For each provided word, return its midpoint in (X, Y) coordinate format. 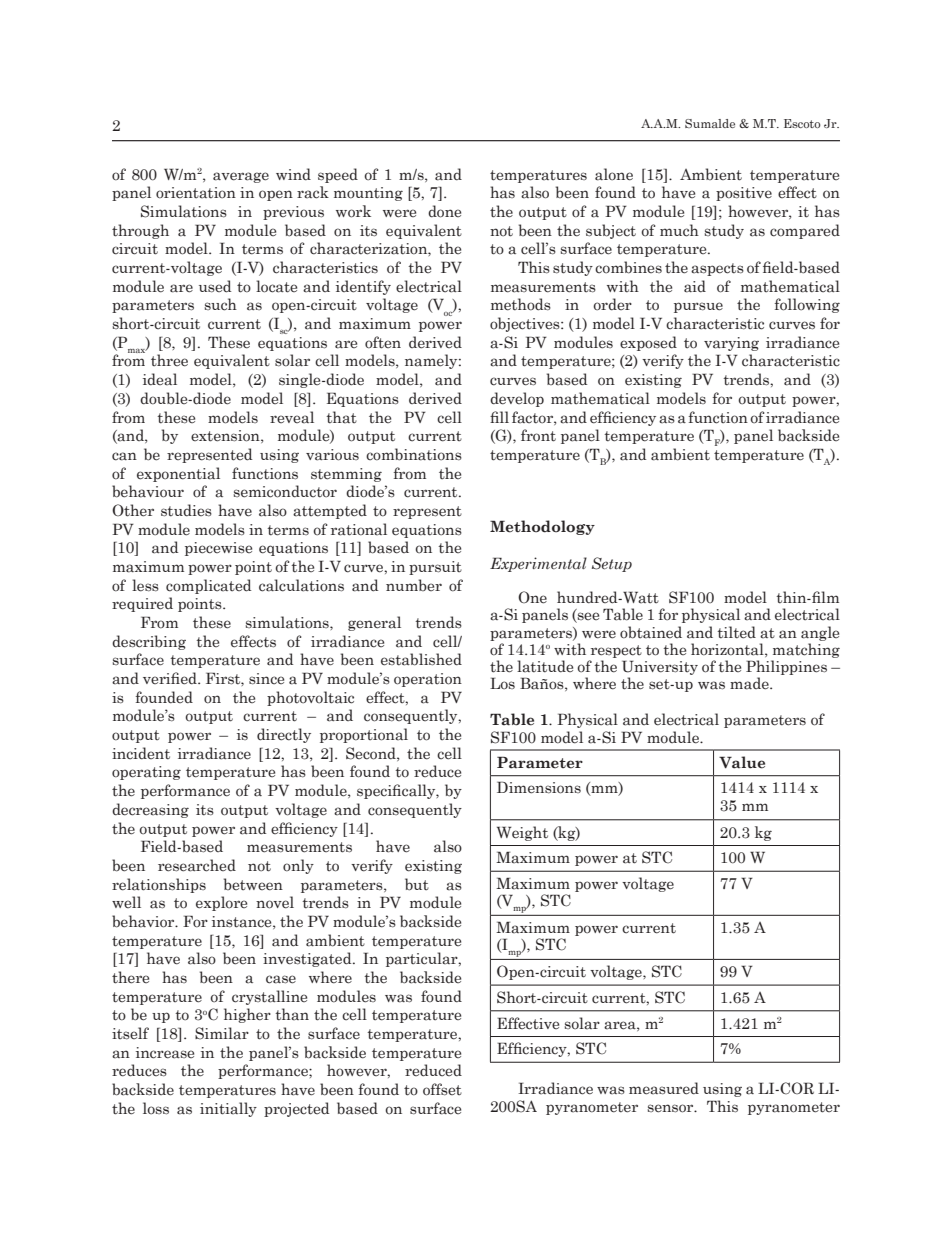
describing (149, 642)
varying (731, 344)
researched (197, 865)
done (444, 211)
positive (744, 194)
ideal (160, 379)
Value (742, 762)
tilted (736, 632)
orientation (196, 193)
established (421, 659)
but (417, 884)
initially (228, 1109)
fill (499, 417)
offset (442, 1089)
